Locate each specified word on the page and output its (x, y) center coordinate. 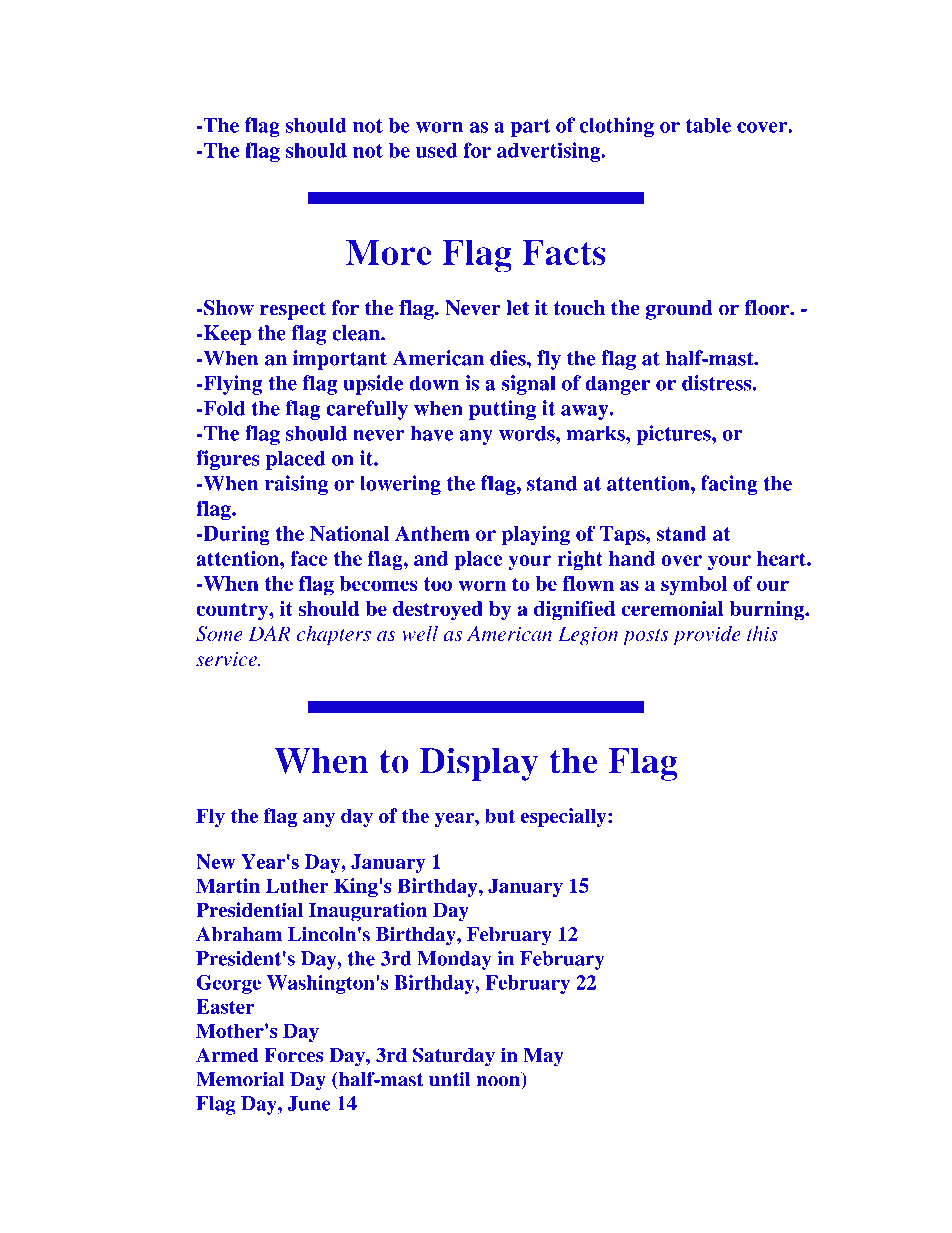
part (530, 128)
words (528, 433)
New (216, 861)
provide (707, 635)
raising (296, 485)
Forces (293, 1055)
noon (499, 1082)
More (389, 252)
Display (479, 764)
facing (729, 485)
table (708, 125)
